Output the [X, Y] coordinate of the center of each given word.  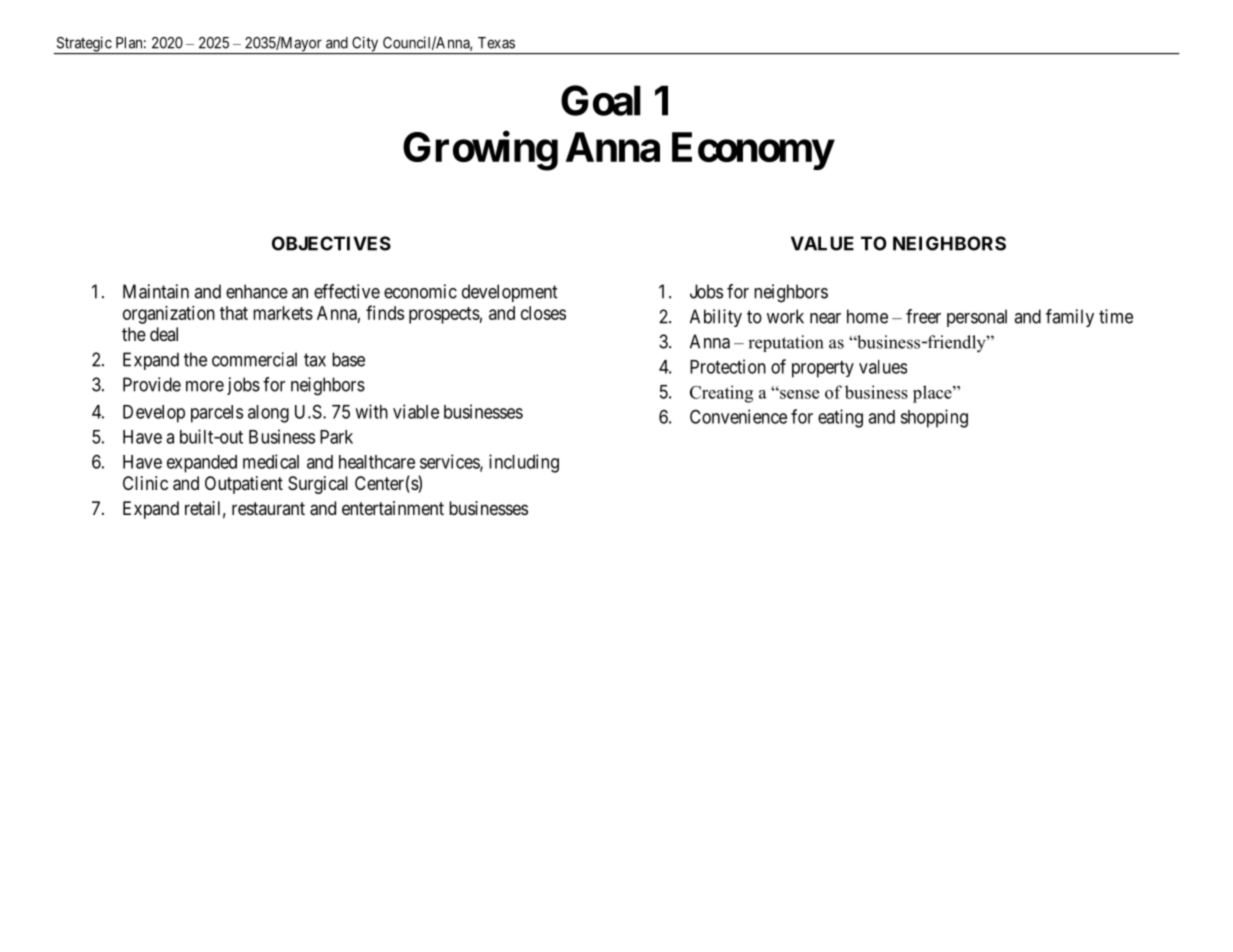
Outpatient [244, 485]
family [1070, 318]
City [365, 45]
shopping [934, 418]
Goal [601, 100]
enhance [257, 291]
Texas [496, 43]
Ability [716, 318]
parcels [217, 414]
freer [923, 316]
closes [543, 313]
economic [420, 291]
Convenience [738, 416]
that [234, 313]
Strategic [83, 45]
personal [977, 318]
